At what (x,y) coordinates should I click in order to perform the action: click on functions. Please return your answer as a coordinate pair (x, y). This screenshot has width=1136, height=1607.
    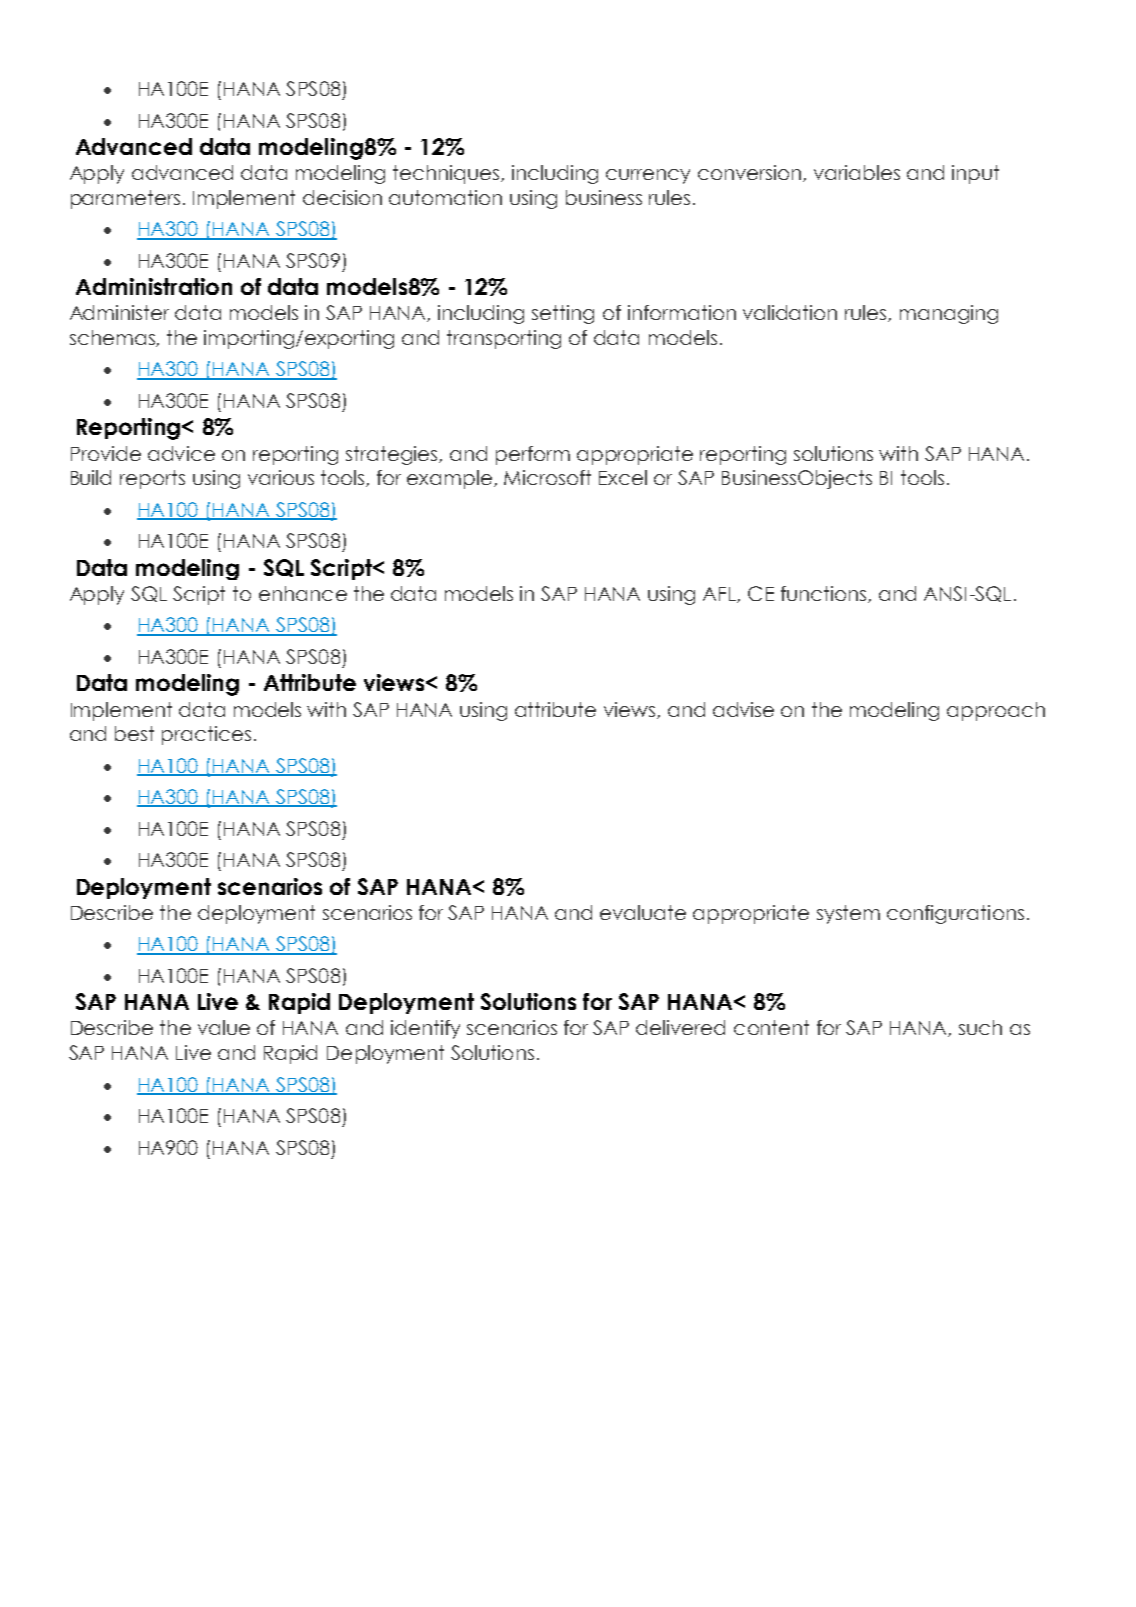
    Looking at the image, I should click on (825, 594).
